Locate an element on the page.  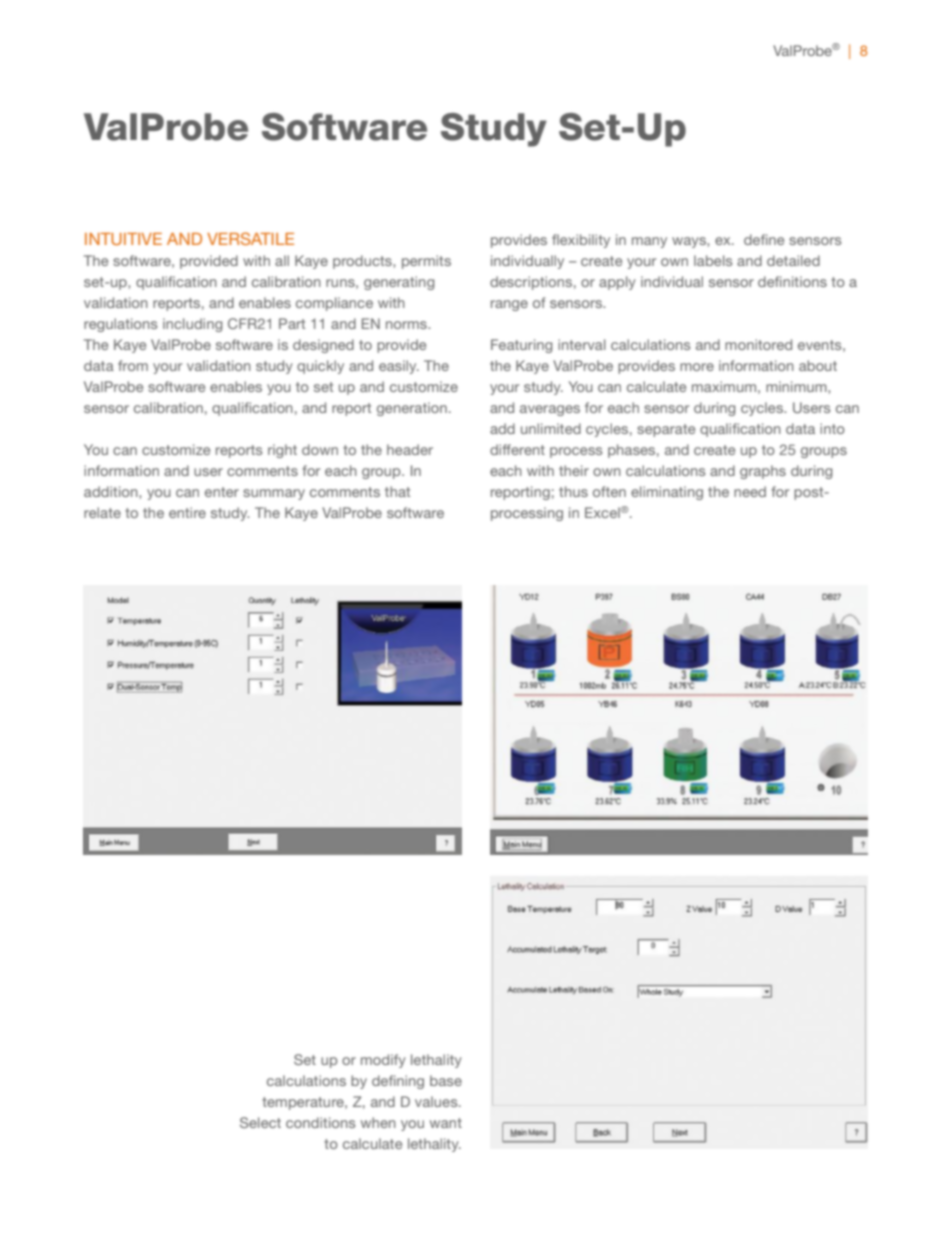
that is located at coordinates (397, 491).
